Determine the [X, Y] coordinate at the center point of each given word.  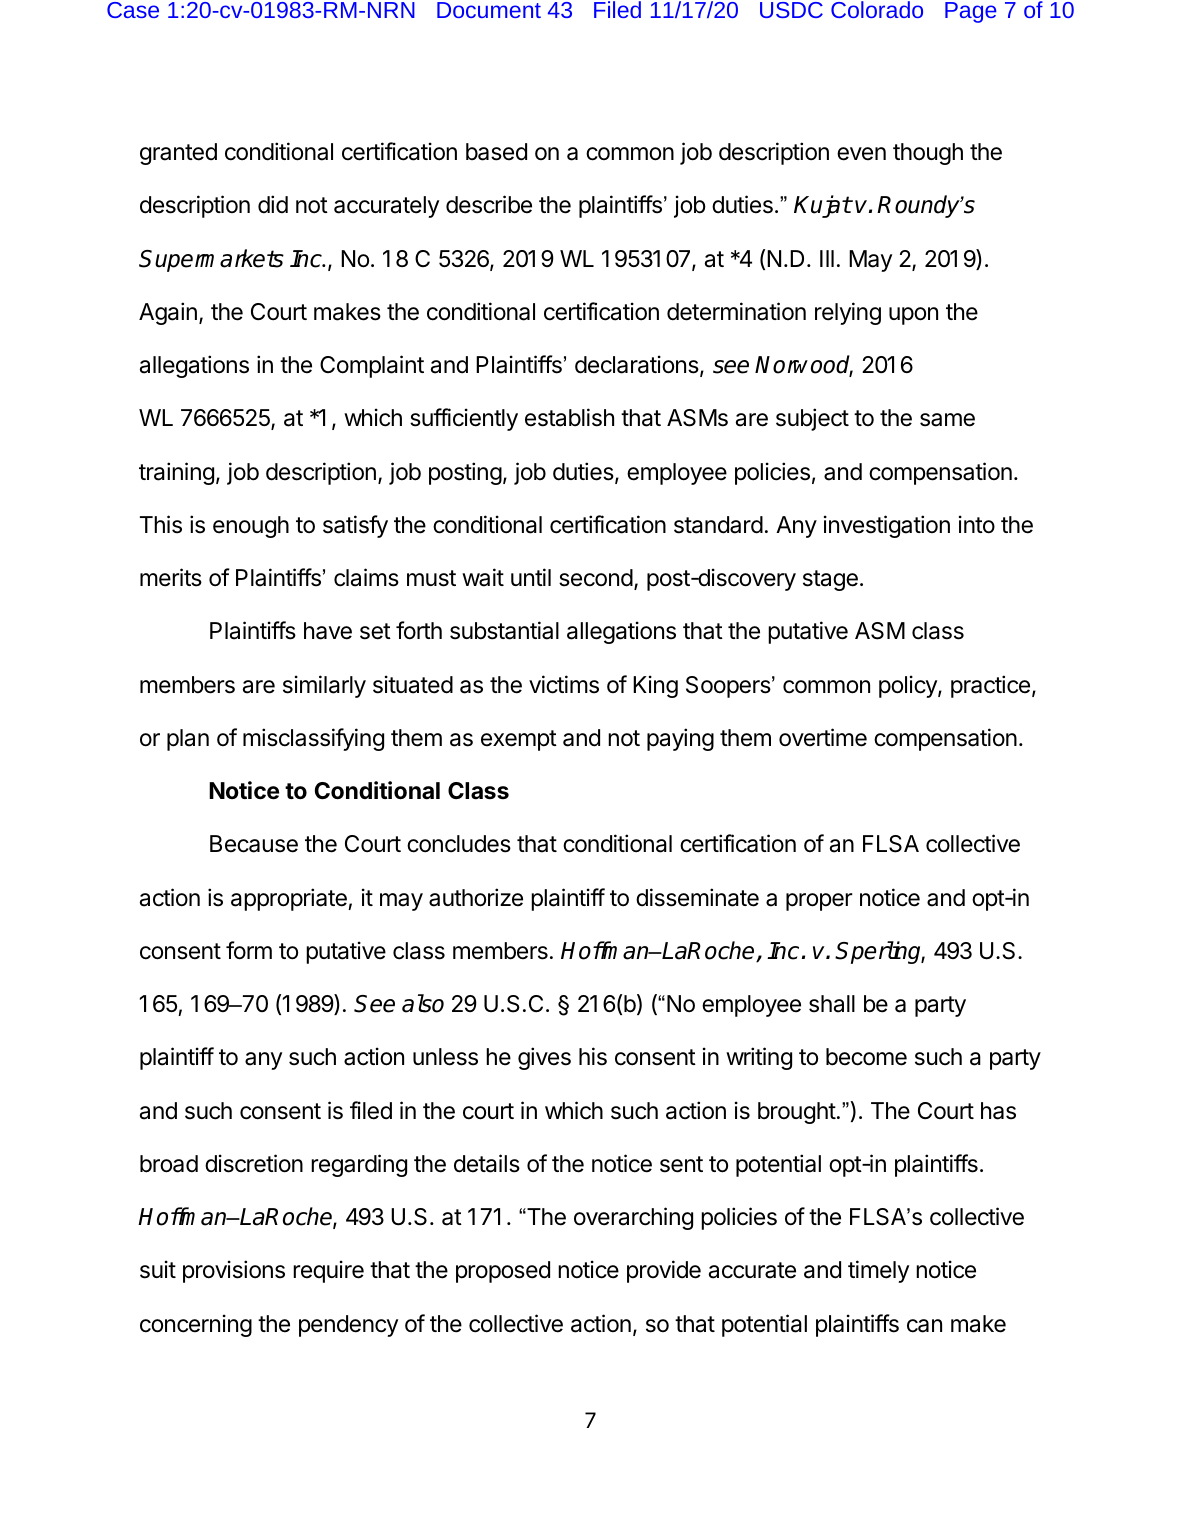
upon [913, 316]
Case [133, 10]
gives [544, 1058]
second [596, 578]
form [249, 950]
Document [489, 10]
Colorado [877, 9]
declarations [637, 364]
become [866, 1057]
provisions [234, 1271]
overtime [823, 737]
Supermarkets [211, 260]
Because [254, 844]
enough [251, 527]
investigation [887, 526]
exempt [519, 740]
